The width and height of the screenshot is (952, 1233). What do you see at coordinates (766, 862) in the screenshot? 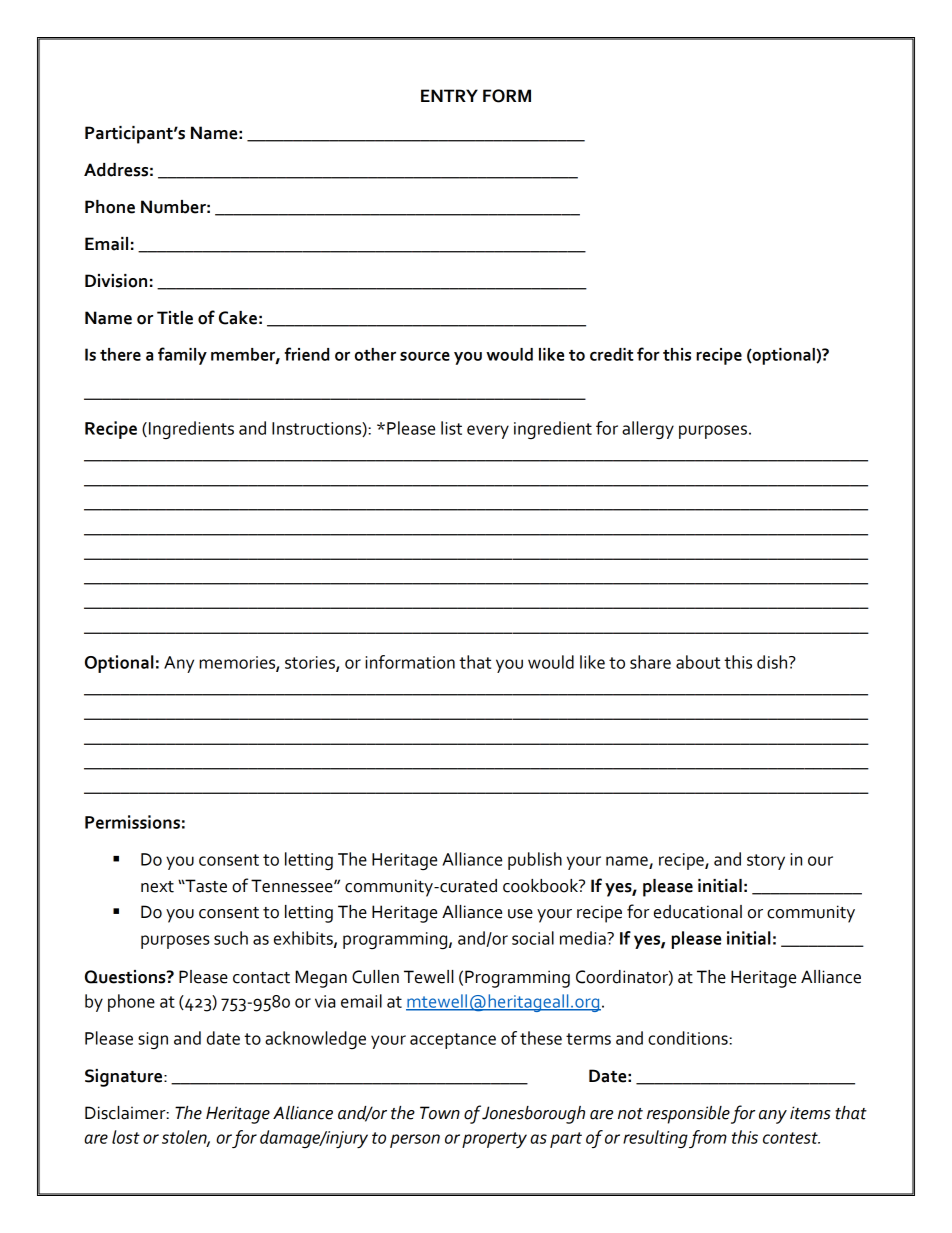
I see `story` at bounding box center [766, 862].
